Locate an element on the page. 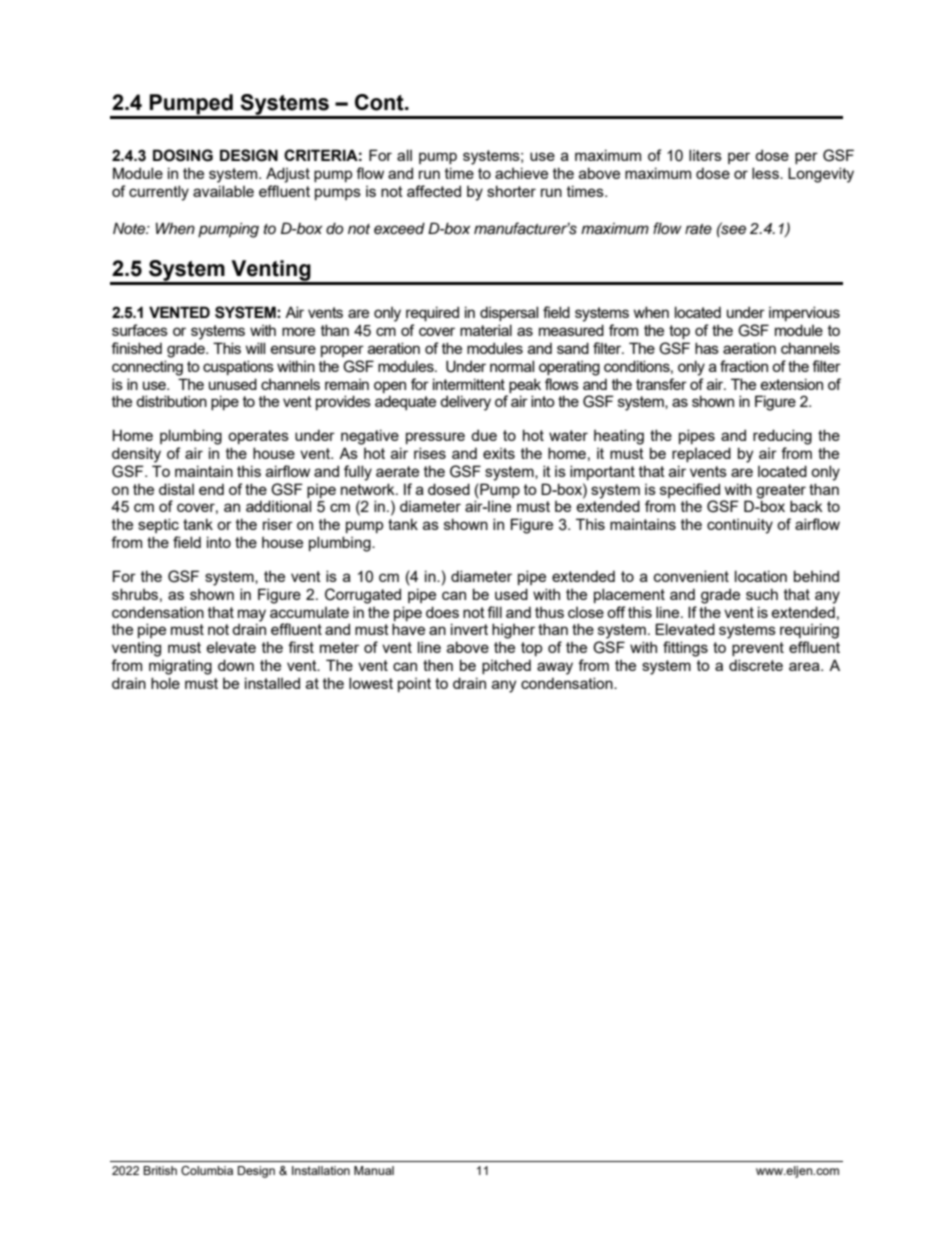 This document has height=1233, width=952. discrete is located at coordinates (756, 665).
